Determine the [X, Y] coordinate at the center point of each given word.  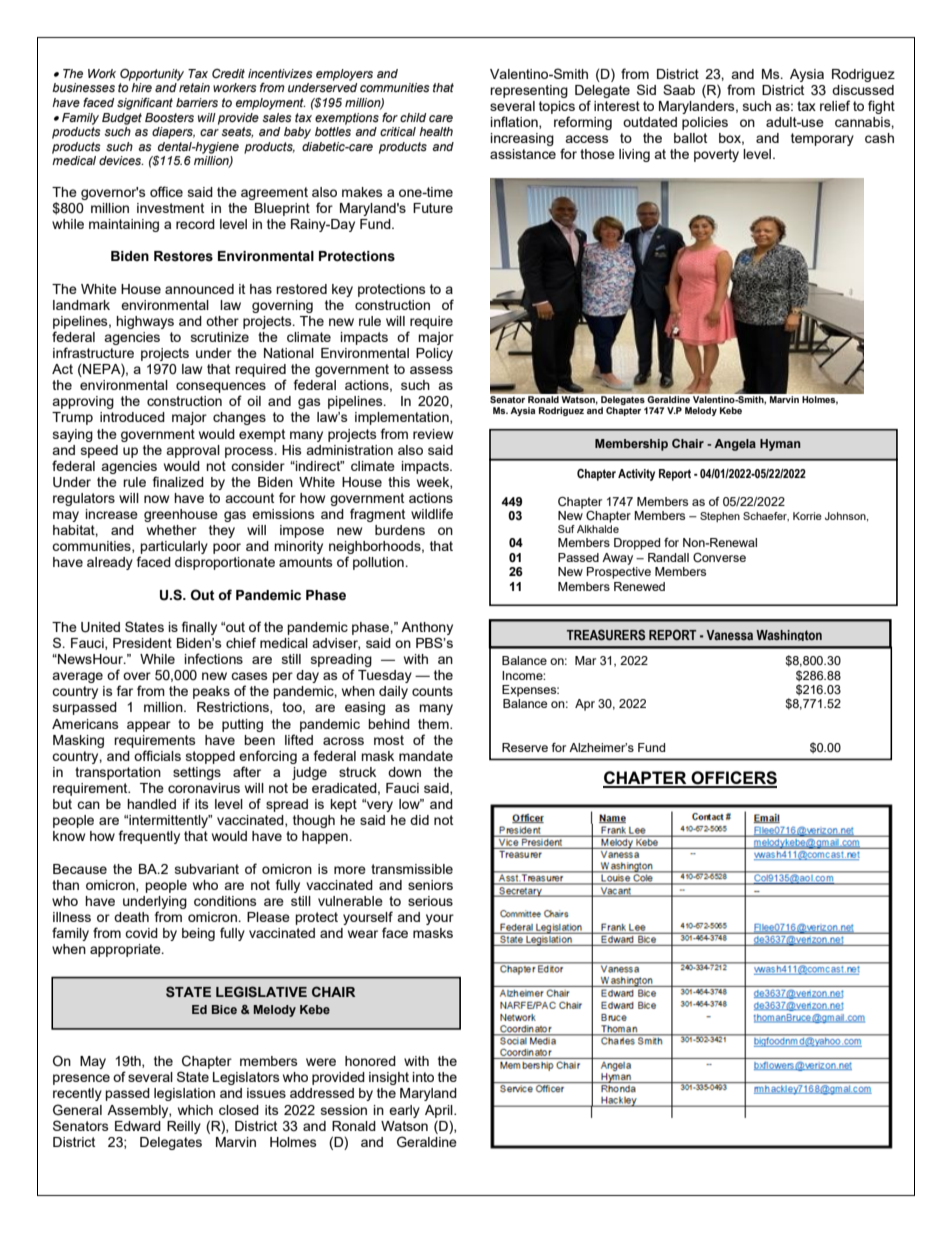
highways [145, 322]
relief [835, 105]
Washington [789, 635]
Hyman [780, 445]
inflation [515, 122]
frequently [149, 837]
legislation [184, 1094]
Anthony [427, 628]
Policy [434, 354]
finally [199, 628]
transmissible [412, 869]
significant [145, 104]
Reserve [525, 747]
